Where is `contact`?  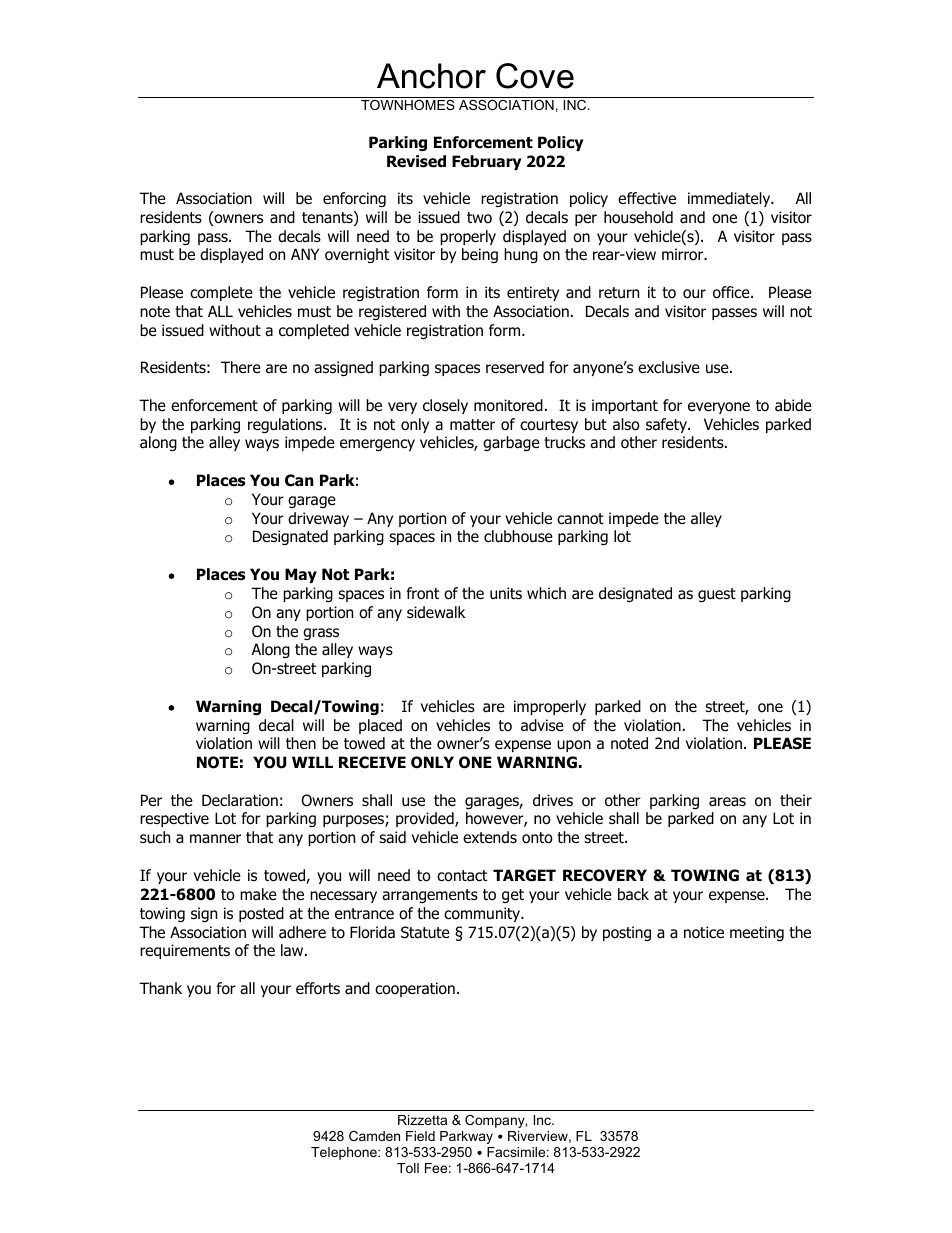 contact is located at coordinates (462, 876).
